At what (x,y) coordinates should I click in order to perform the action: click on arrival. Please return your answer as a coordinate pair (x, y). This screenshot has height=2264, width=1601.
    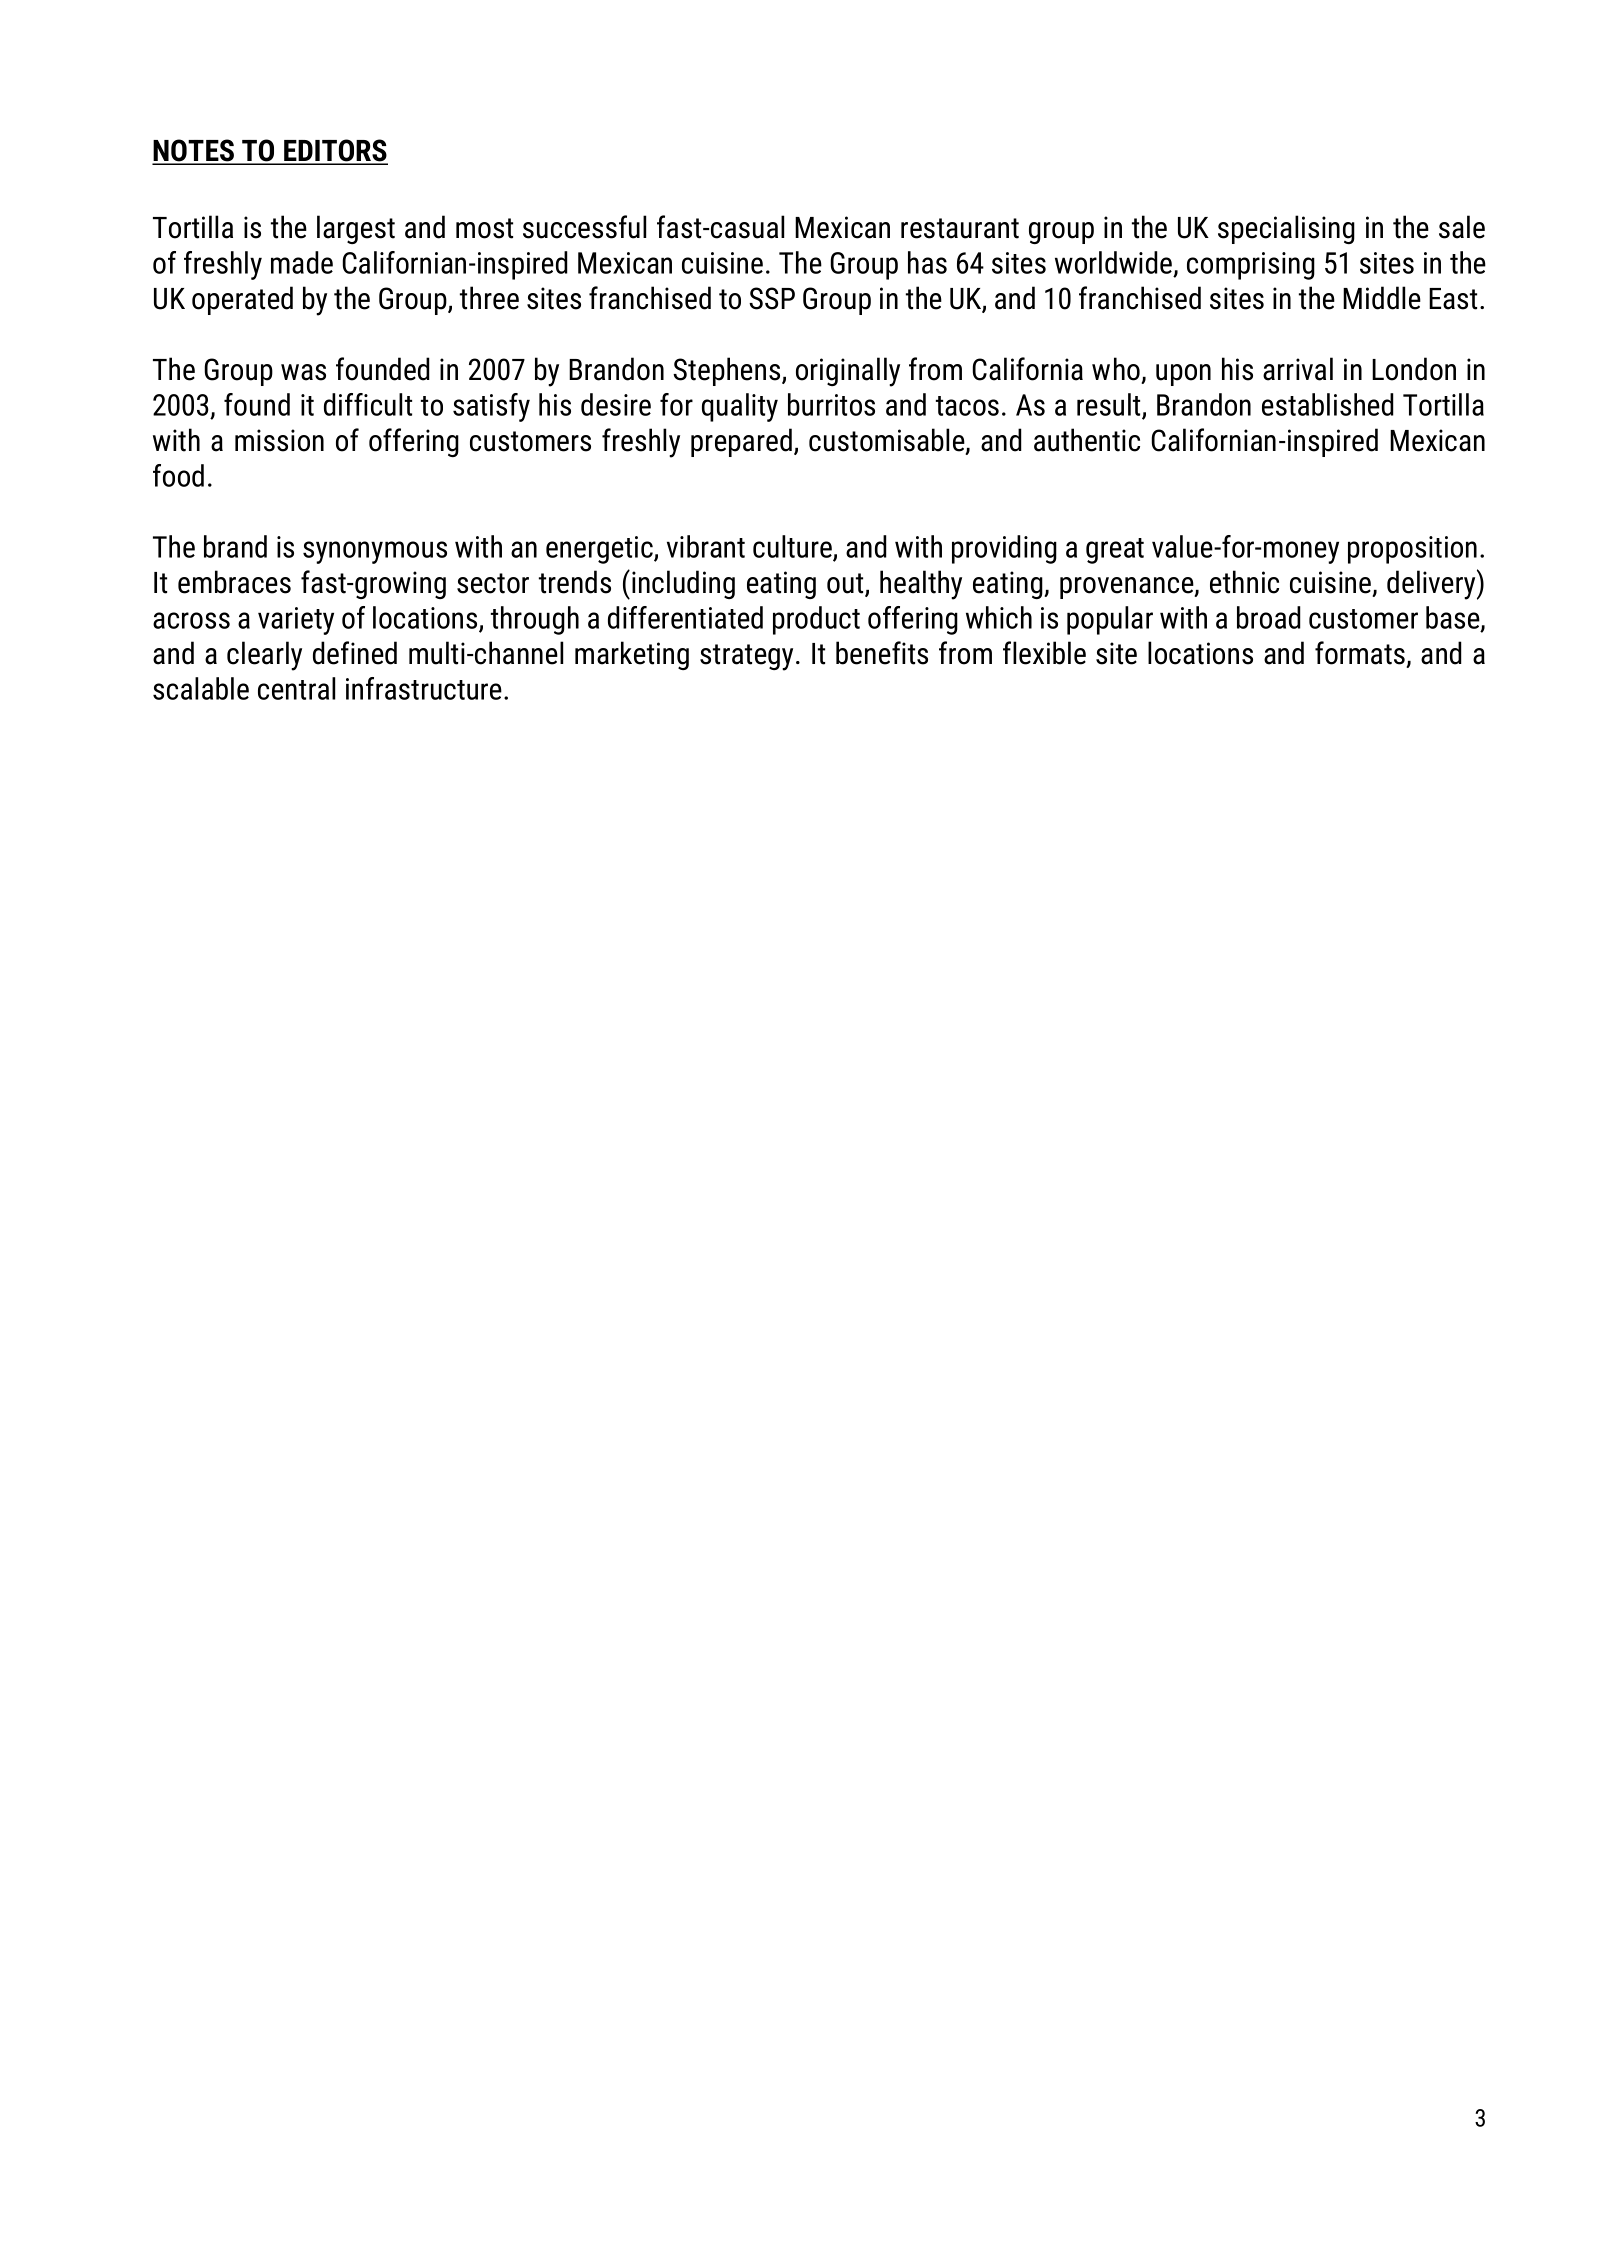
    Looking at the image, I should click on (1298, 369).
